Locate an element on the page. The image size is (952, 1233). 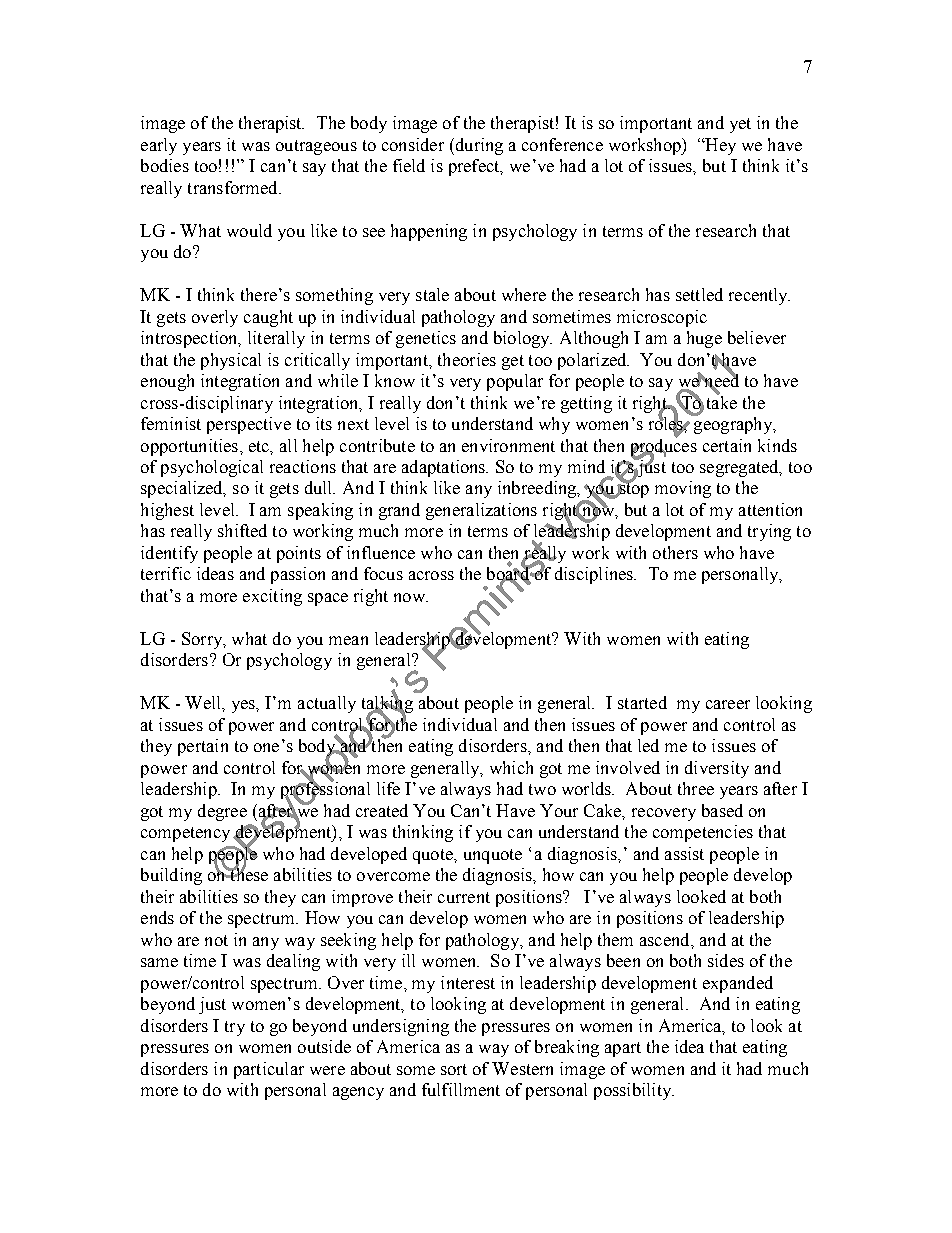
diversity is located at coordinates (717, 769).
